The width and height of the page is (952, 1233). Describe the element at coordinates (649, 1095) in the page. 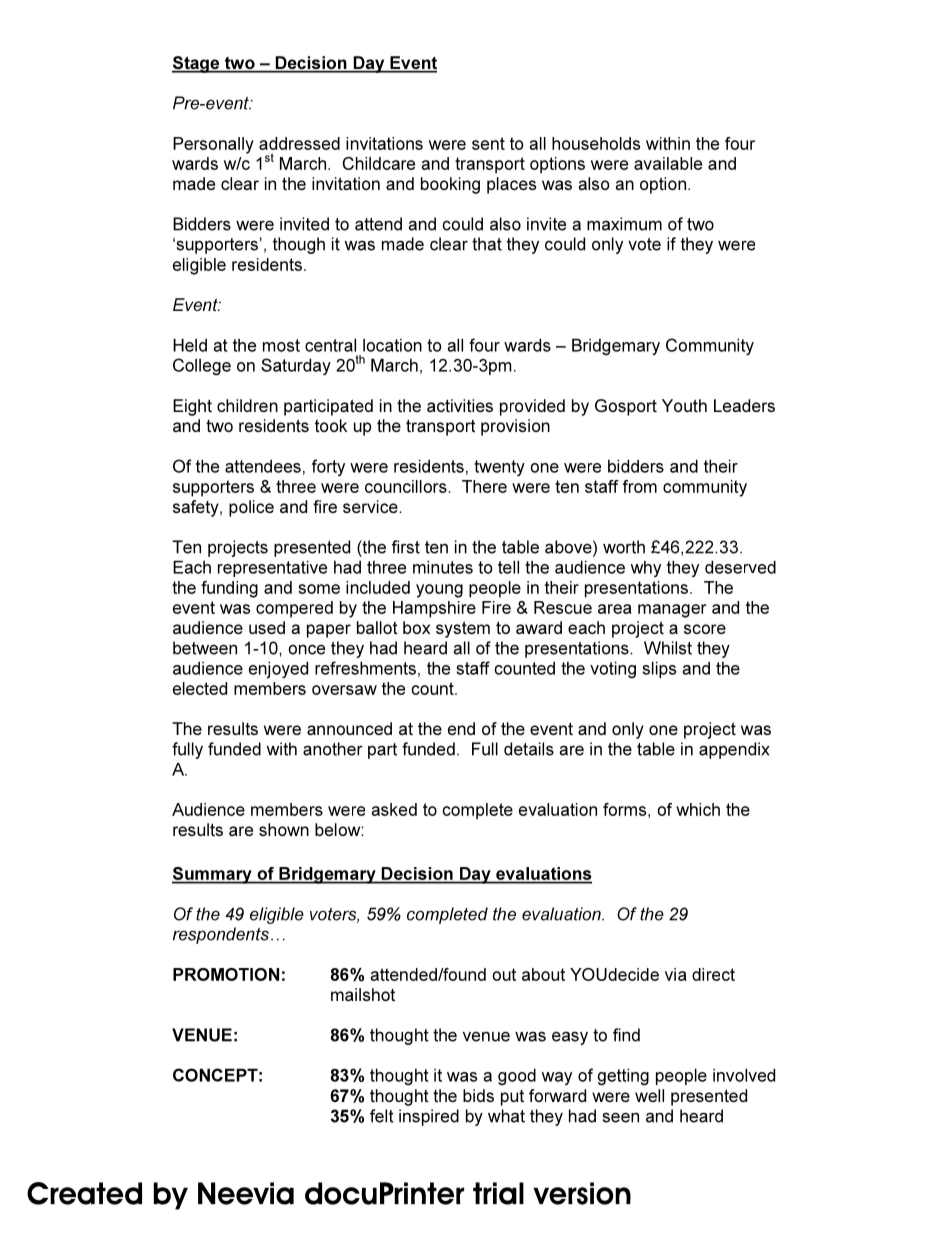

I see `well` at that location.
